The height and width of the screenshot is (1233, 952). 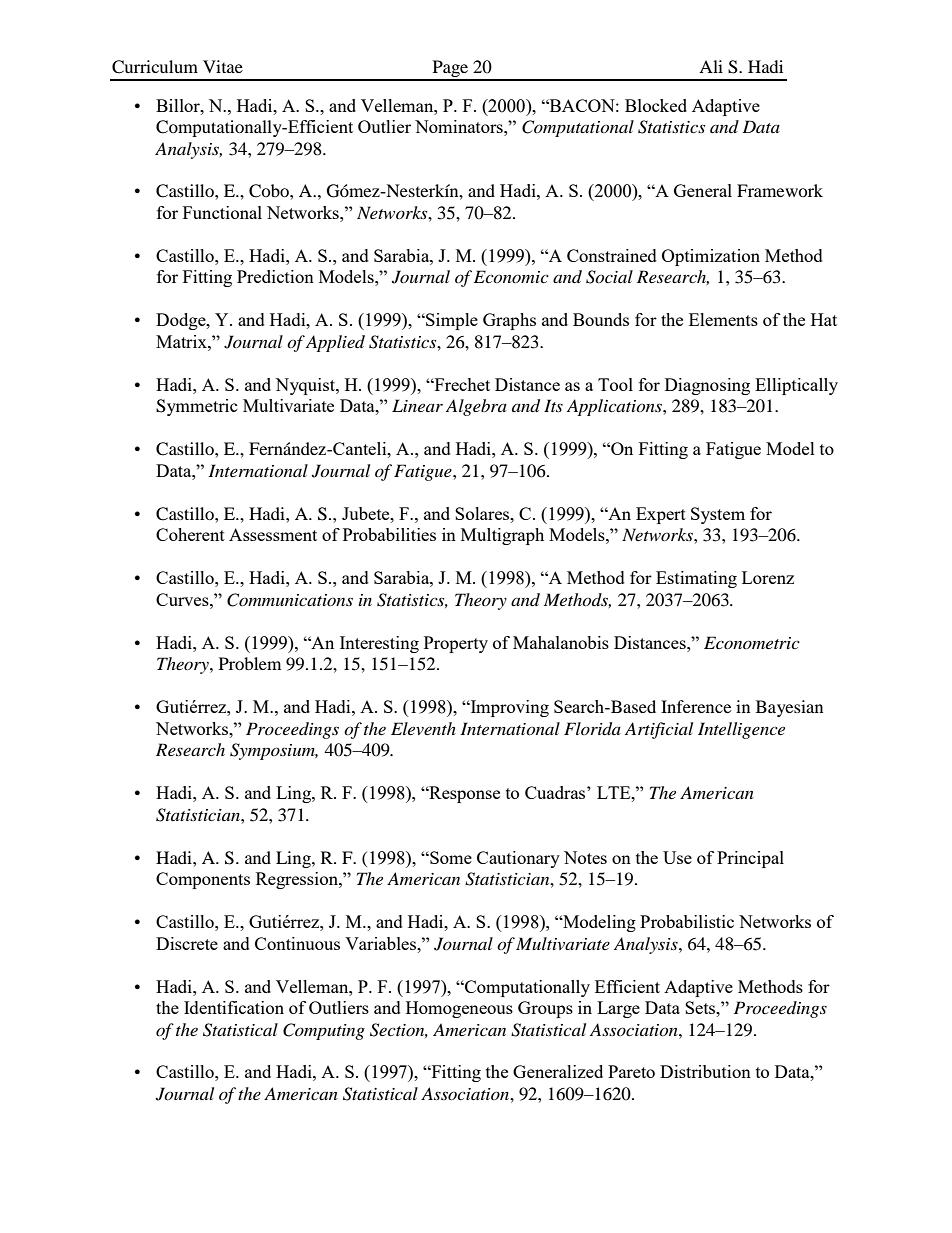 I want to click on Eleventh, so click(x=423, y=728).
